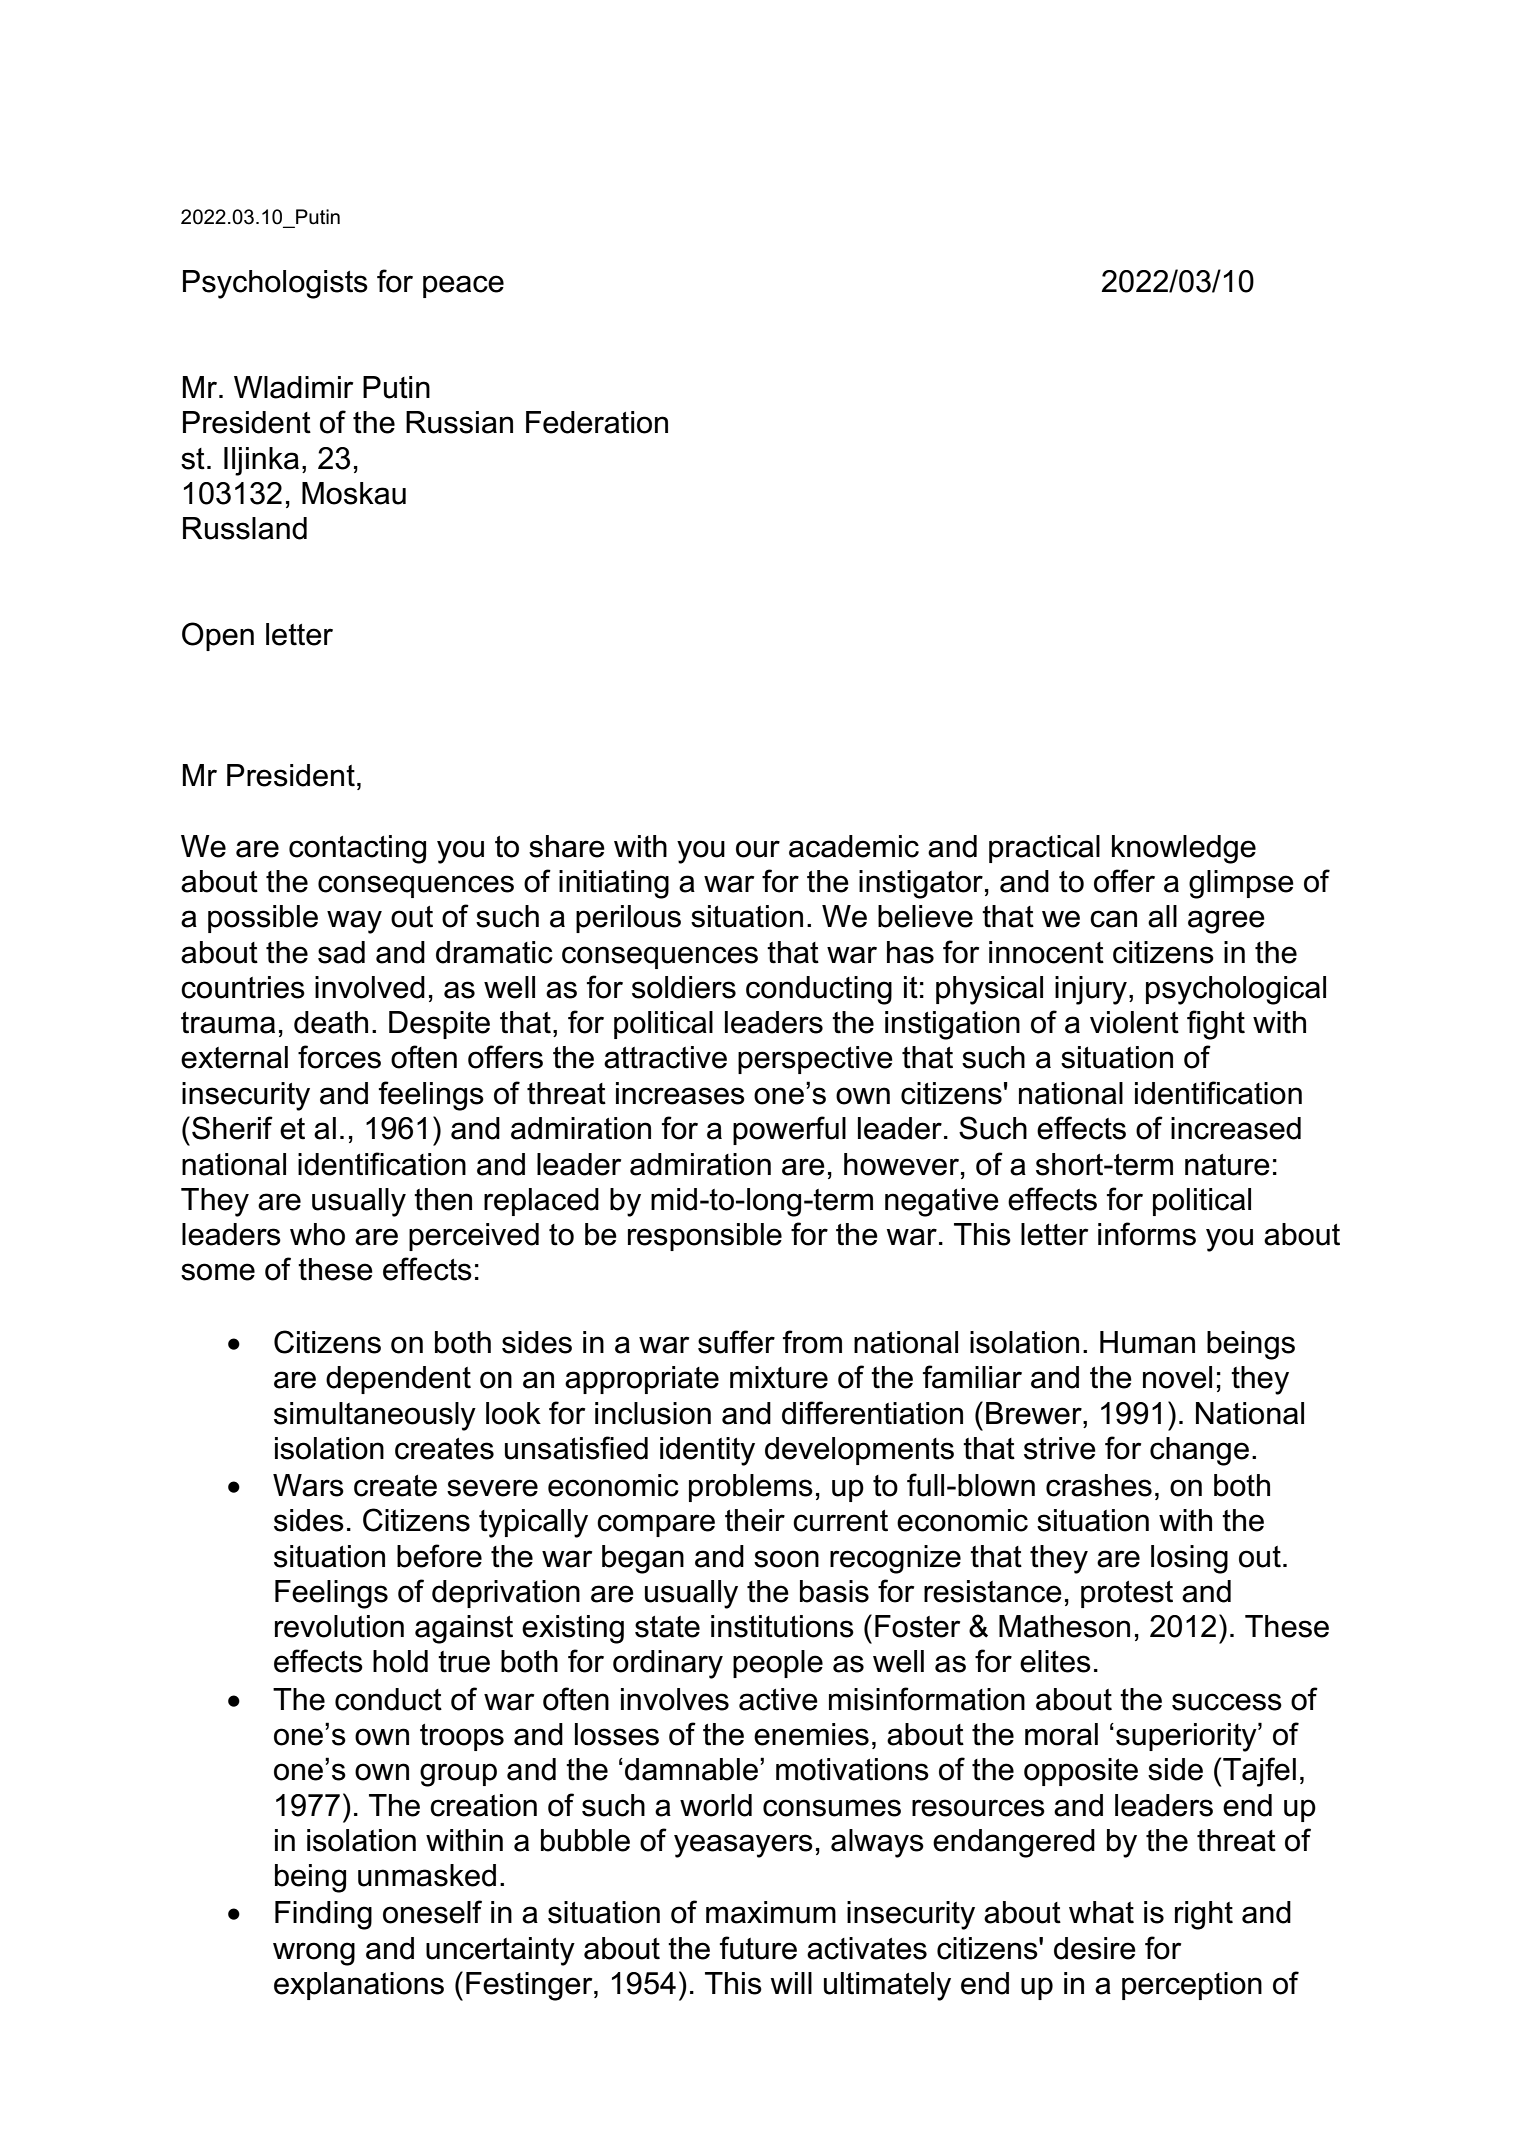 This document has height=2153, width=1521. I want to click on Finding, so click(323, 1915).
